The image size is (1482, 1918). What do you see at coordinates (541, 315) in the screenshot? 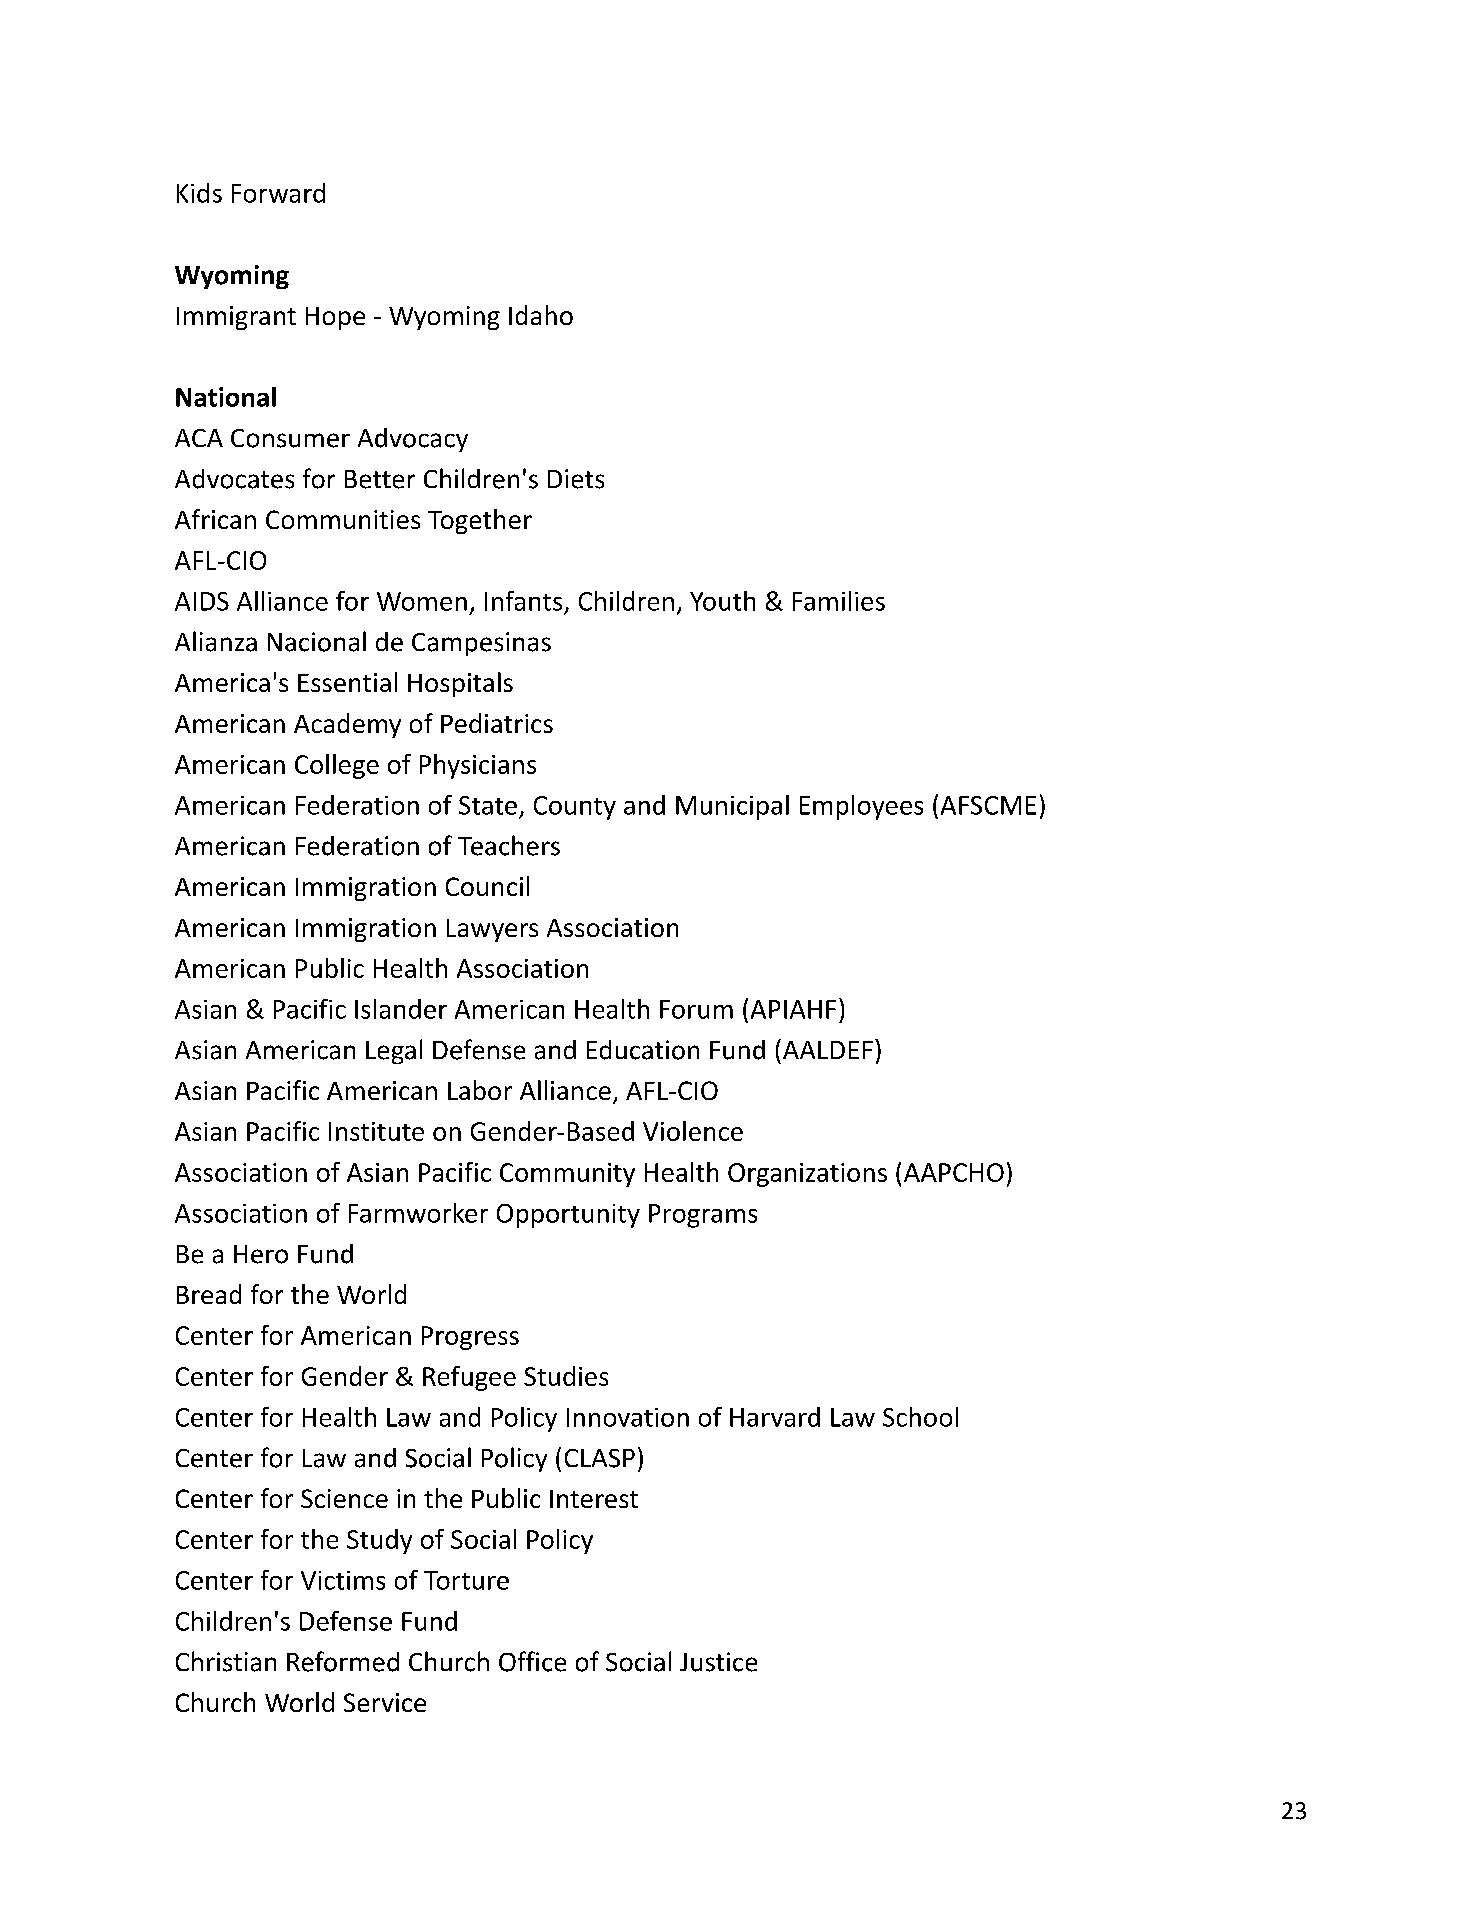
I see `Idaho` at bounding box center [541, 315].
